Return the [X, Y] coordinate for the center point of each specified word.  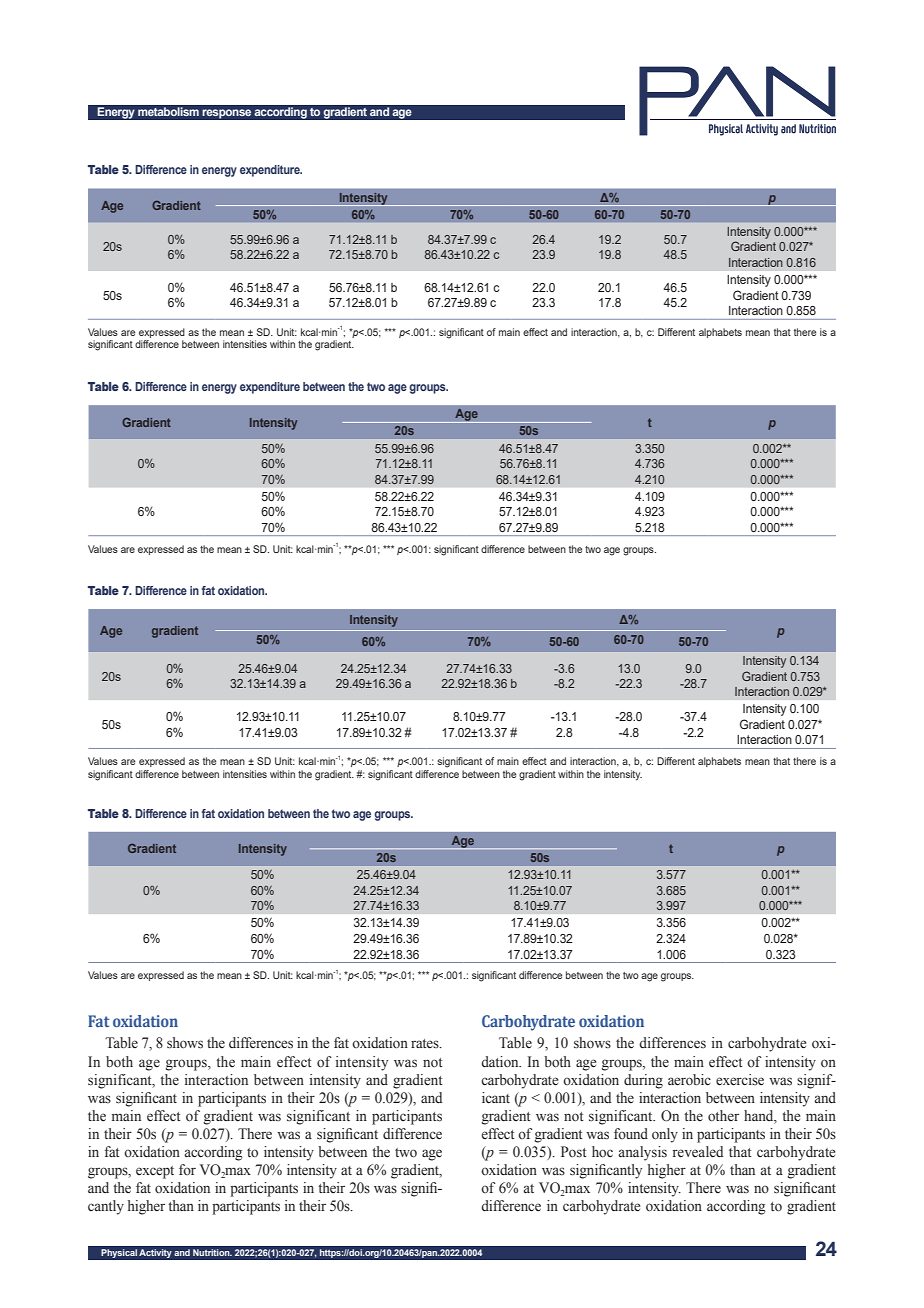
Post [574, 1152]
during [643, 1081]
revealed [698, 1152]
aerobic [689, 1080]
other [723, 1116]
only [665, 1135]
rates [426, 1044]
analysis [642, 1153]
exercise [740, 1080]
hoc [602, 1152]
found [631, 1133]
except [155, 1172]
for [187, 1169]
